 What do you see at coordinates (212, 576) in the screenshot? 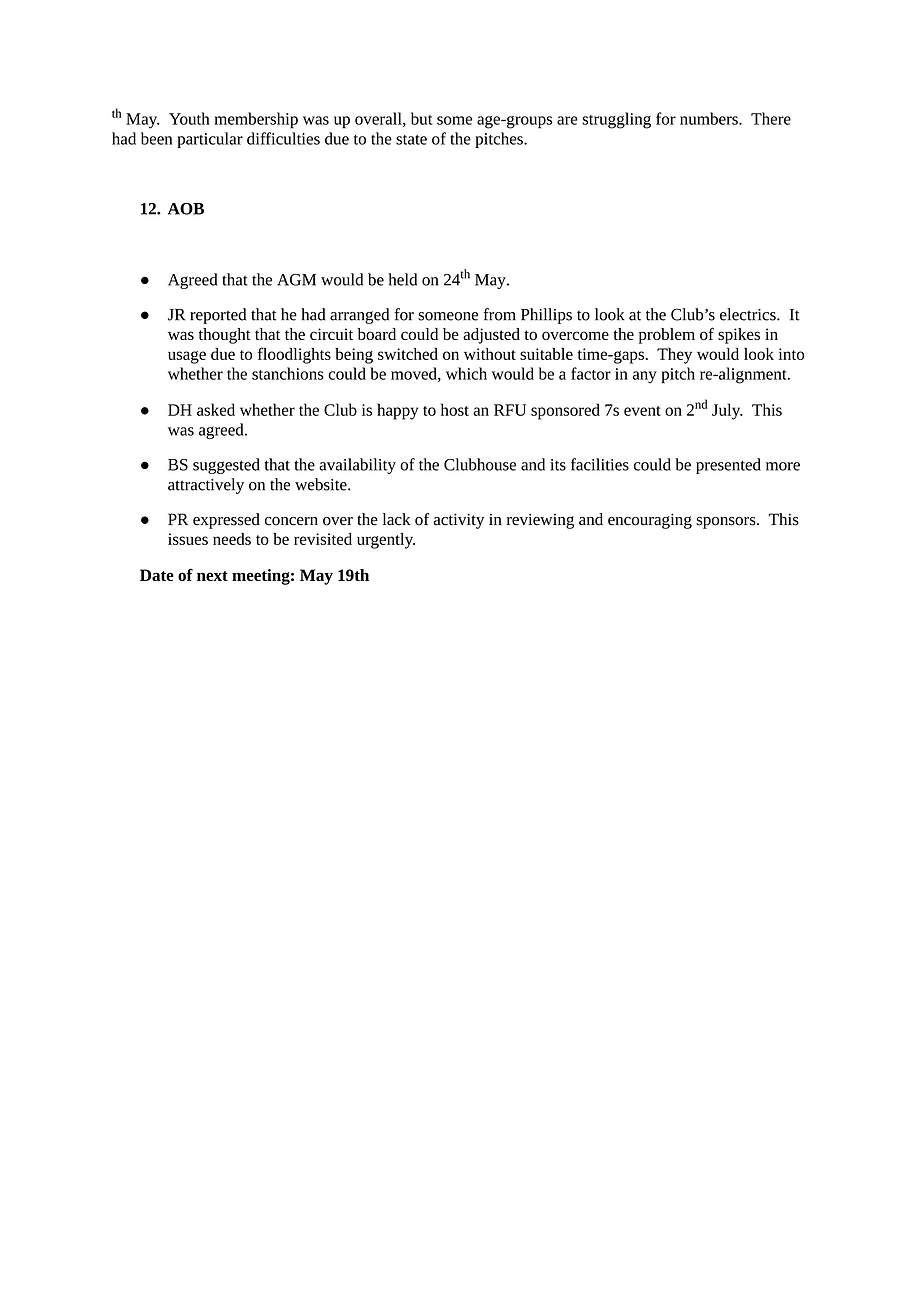
I see `next` at bounding box center [212, 576].
